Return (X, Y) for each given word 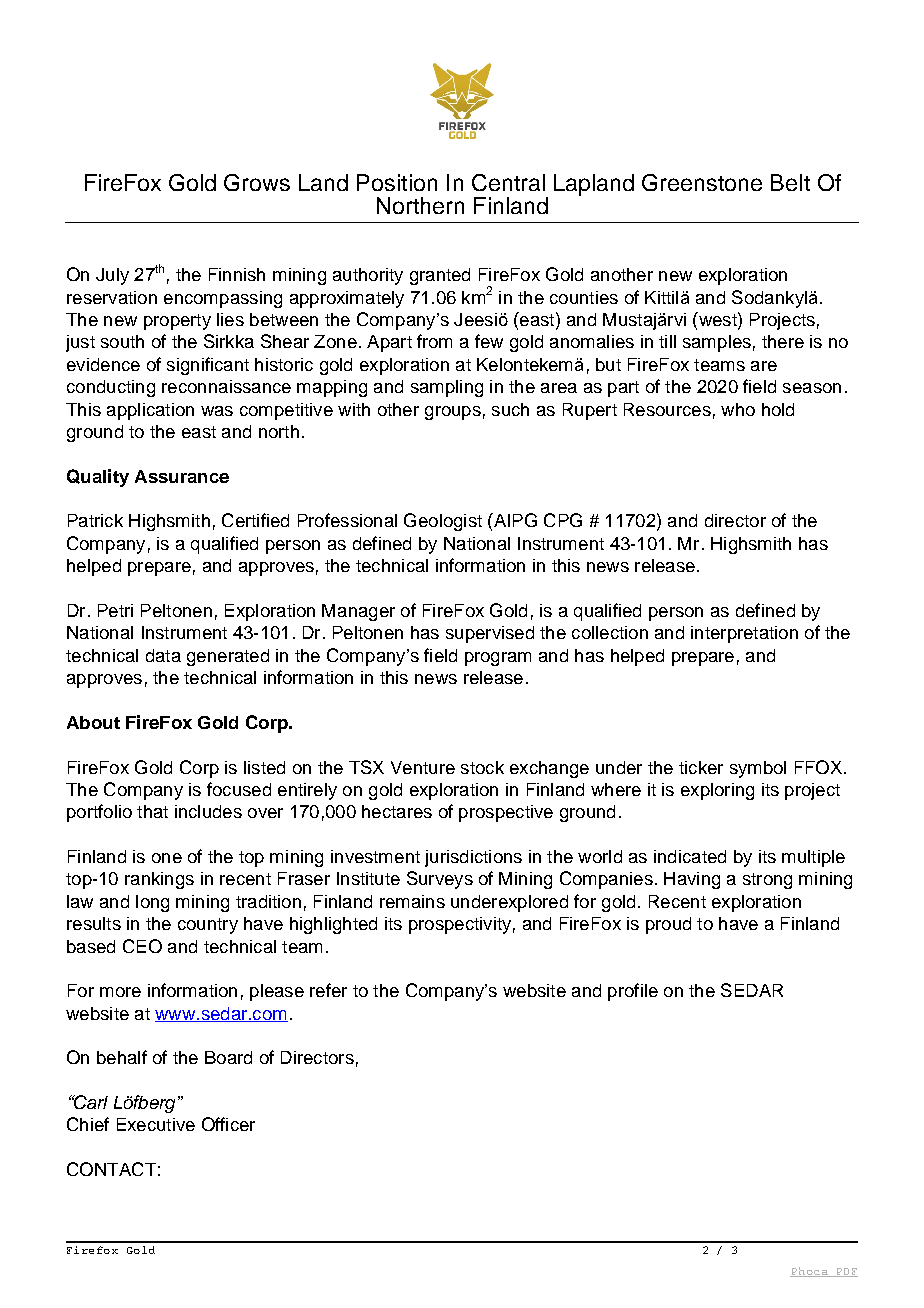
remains (412, 901)
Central (508, 182)
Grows (257, 182)
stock (482, 767)
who (738, 409)
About (93, 722)
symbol (758, 769)
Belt (790, 182)
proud (668, 925)
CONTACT (111, 1169)
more (120, 992)
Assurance (182, 476)
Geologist (443, 522)
